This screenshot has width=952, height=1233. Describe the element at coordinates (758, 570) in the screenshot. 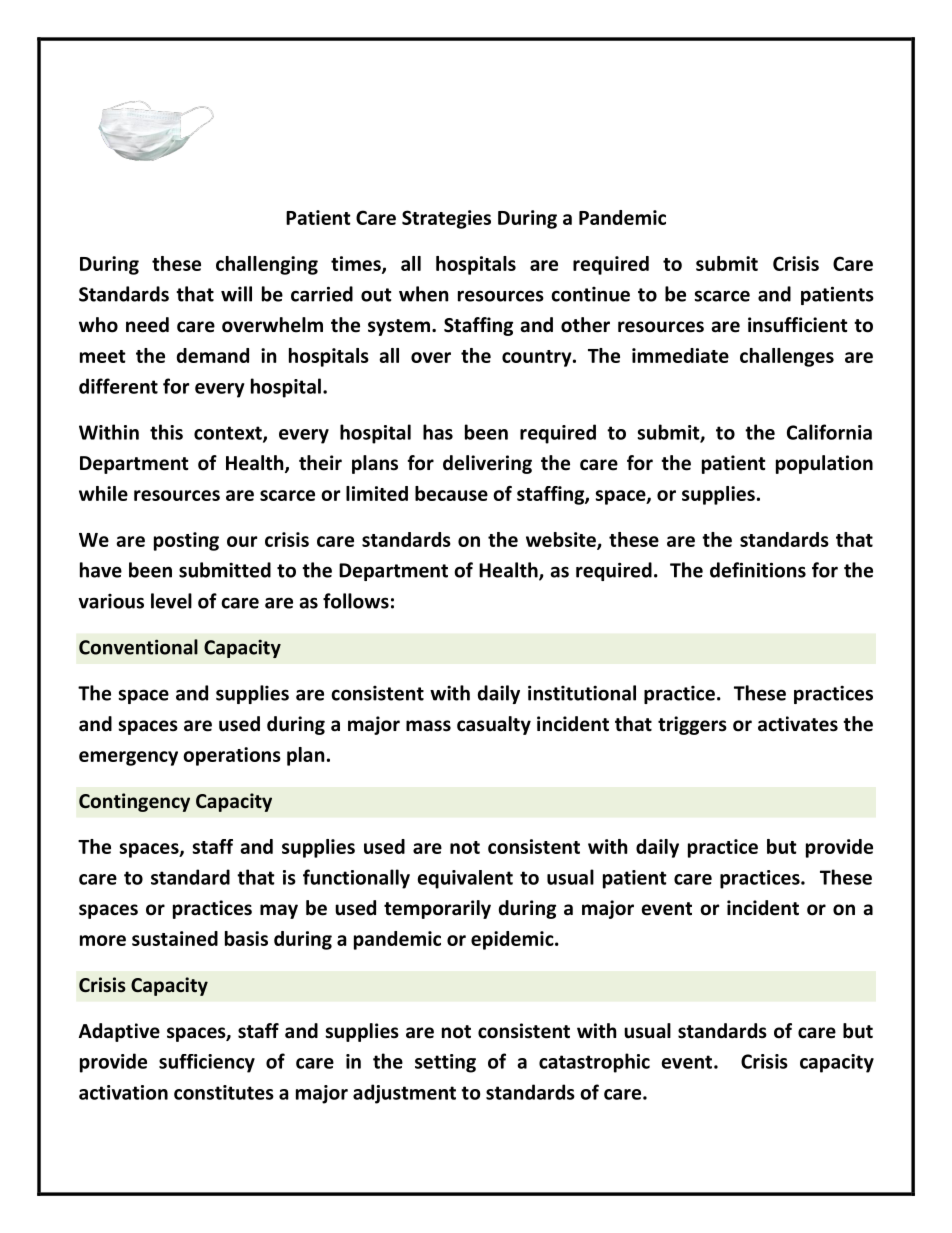

I see `definitions` at that location.
